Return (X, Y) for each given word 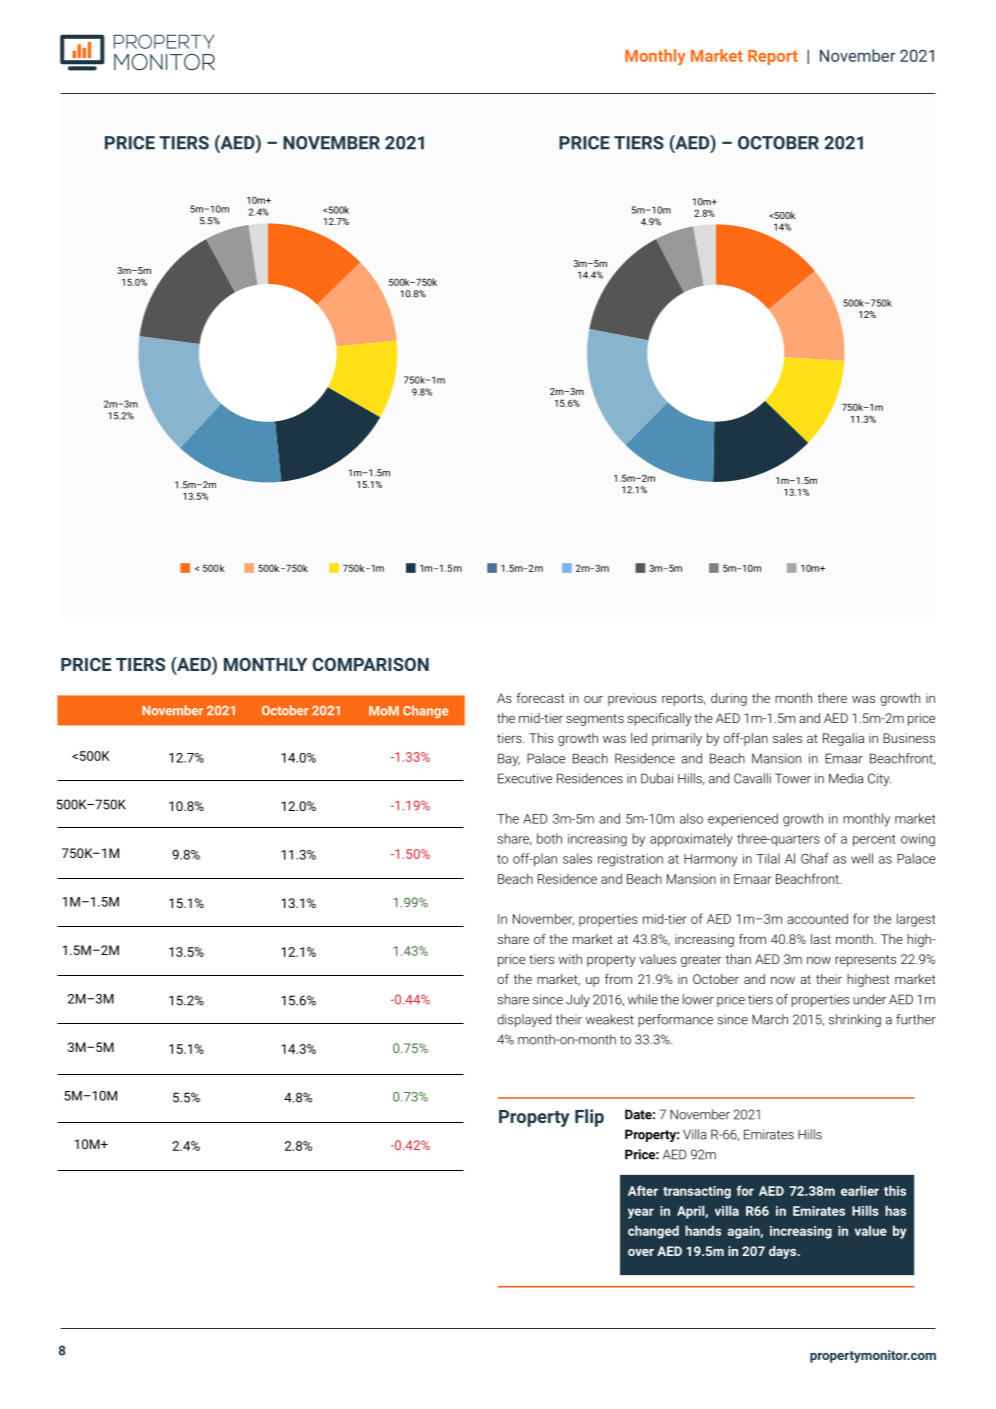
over (641, 1252)
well (862, 858)
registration (630, 860)
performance (675, 1020)
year (641, 1213)
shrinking (855, 1020)
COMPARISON (371, 664)
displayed (524, 1020)
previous (632, 699)
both (549, 838)
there (832, 698)
